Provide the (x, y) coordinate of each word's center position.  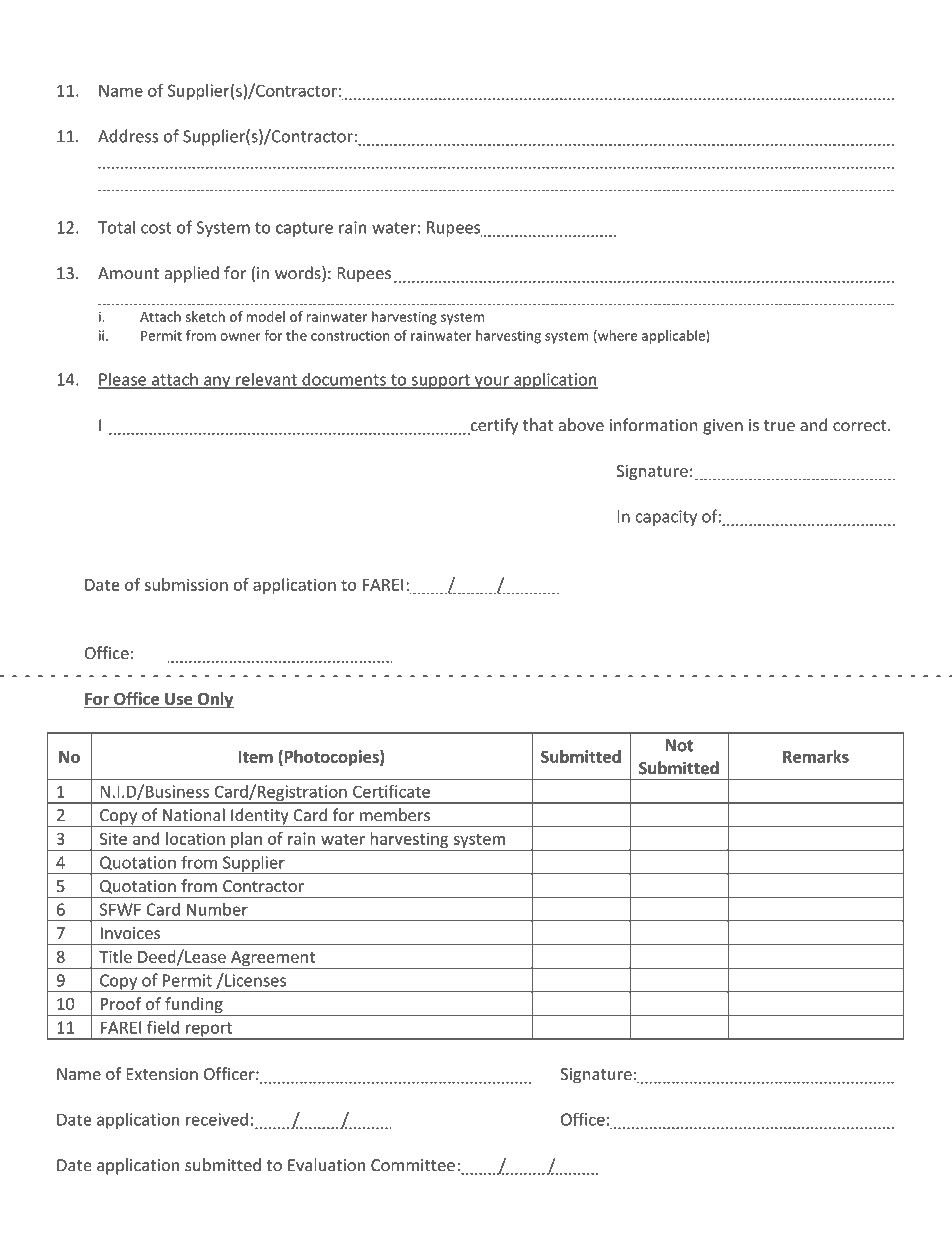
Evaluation (326, 1165)
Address (128, 136)
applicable (674, 337)
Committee (413, 1165)
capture (304, 229)
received (217, 1119)
